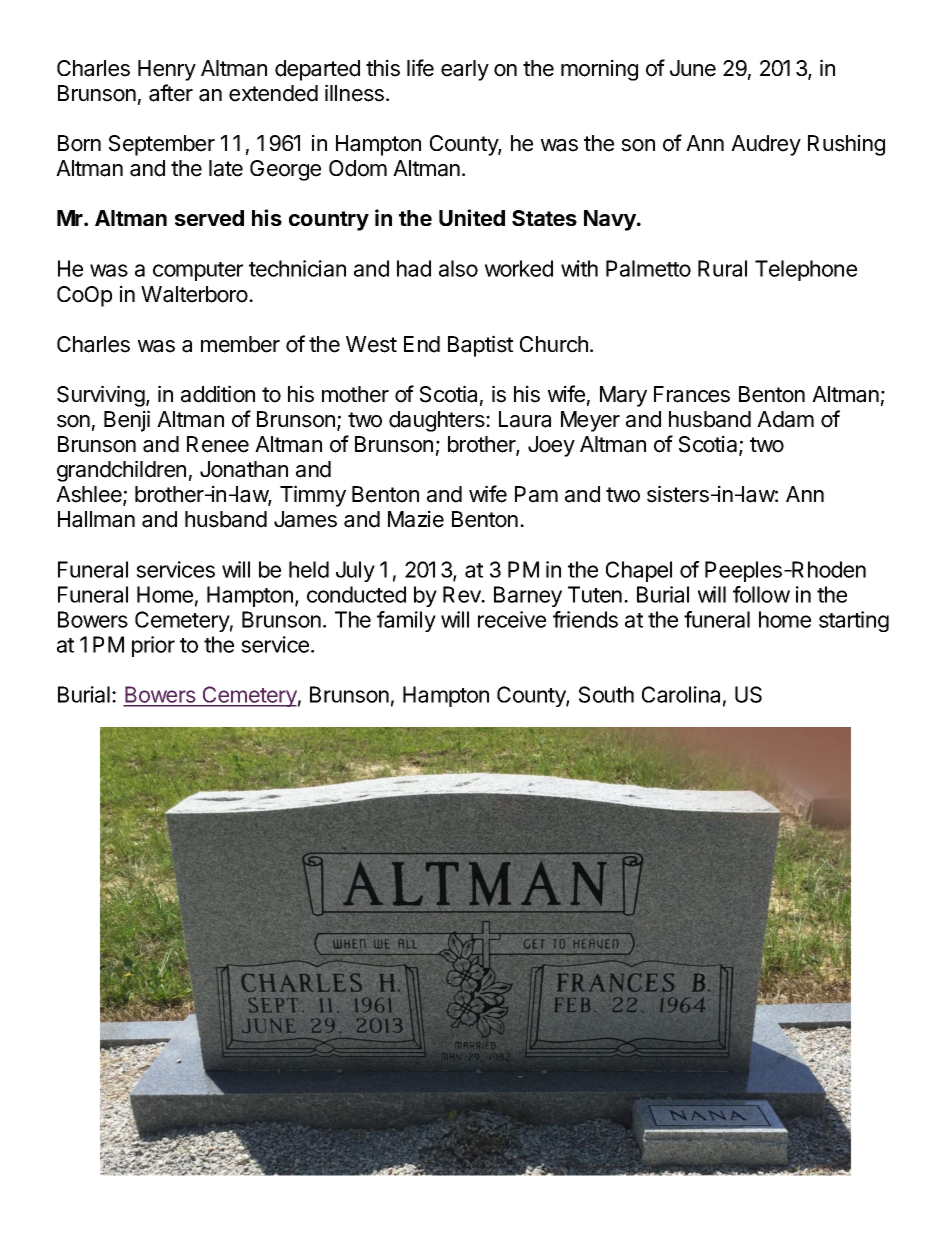 The image size is (952, 1233). What do you see at coordinates (536, 494) in the screenshot?
I see `Pam` at bounding box center [536, 494].
